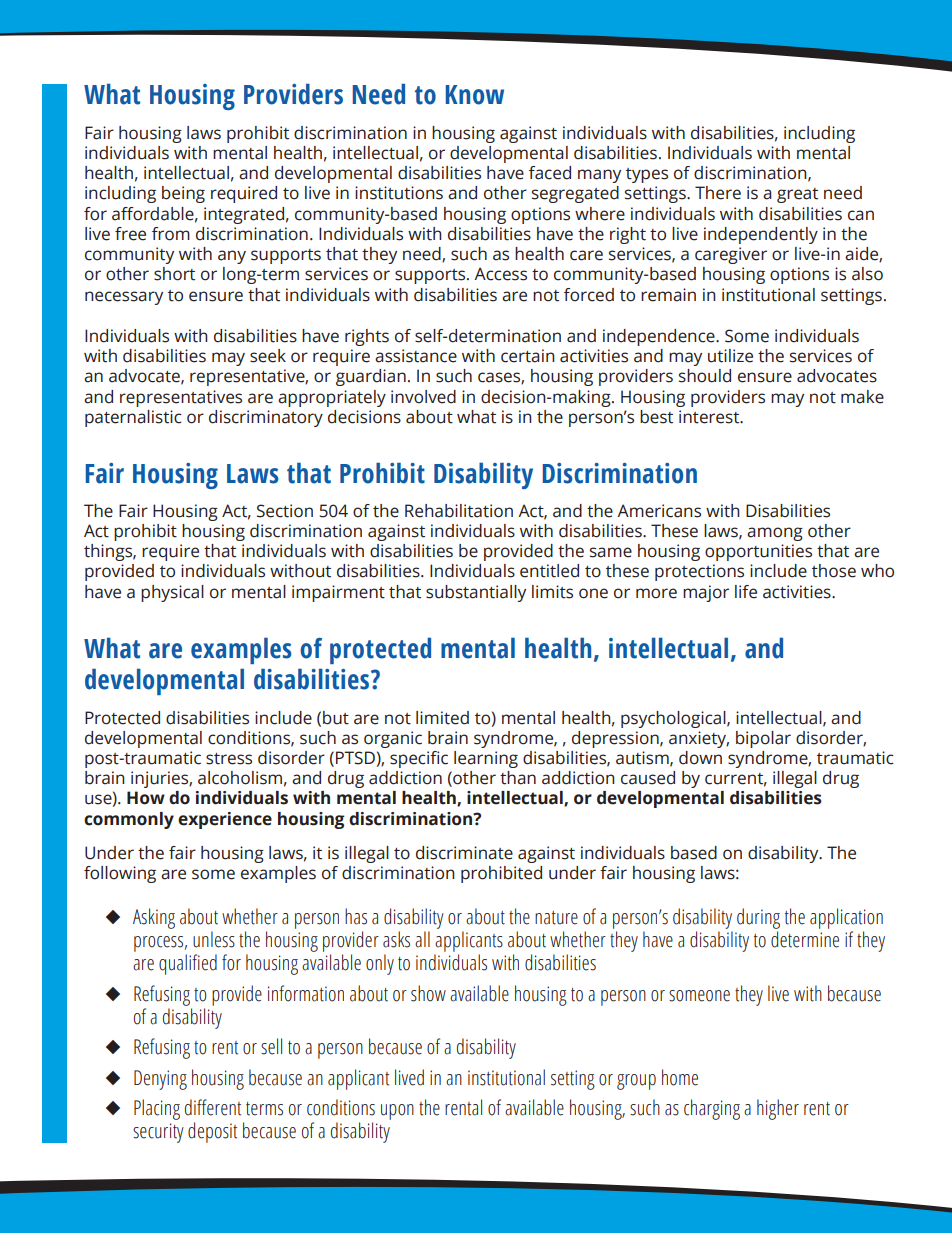  What do you see at coordinates (172, 593) in the screenshot?
I see `physical` at bounding box center [172, 593].
